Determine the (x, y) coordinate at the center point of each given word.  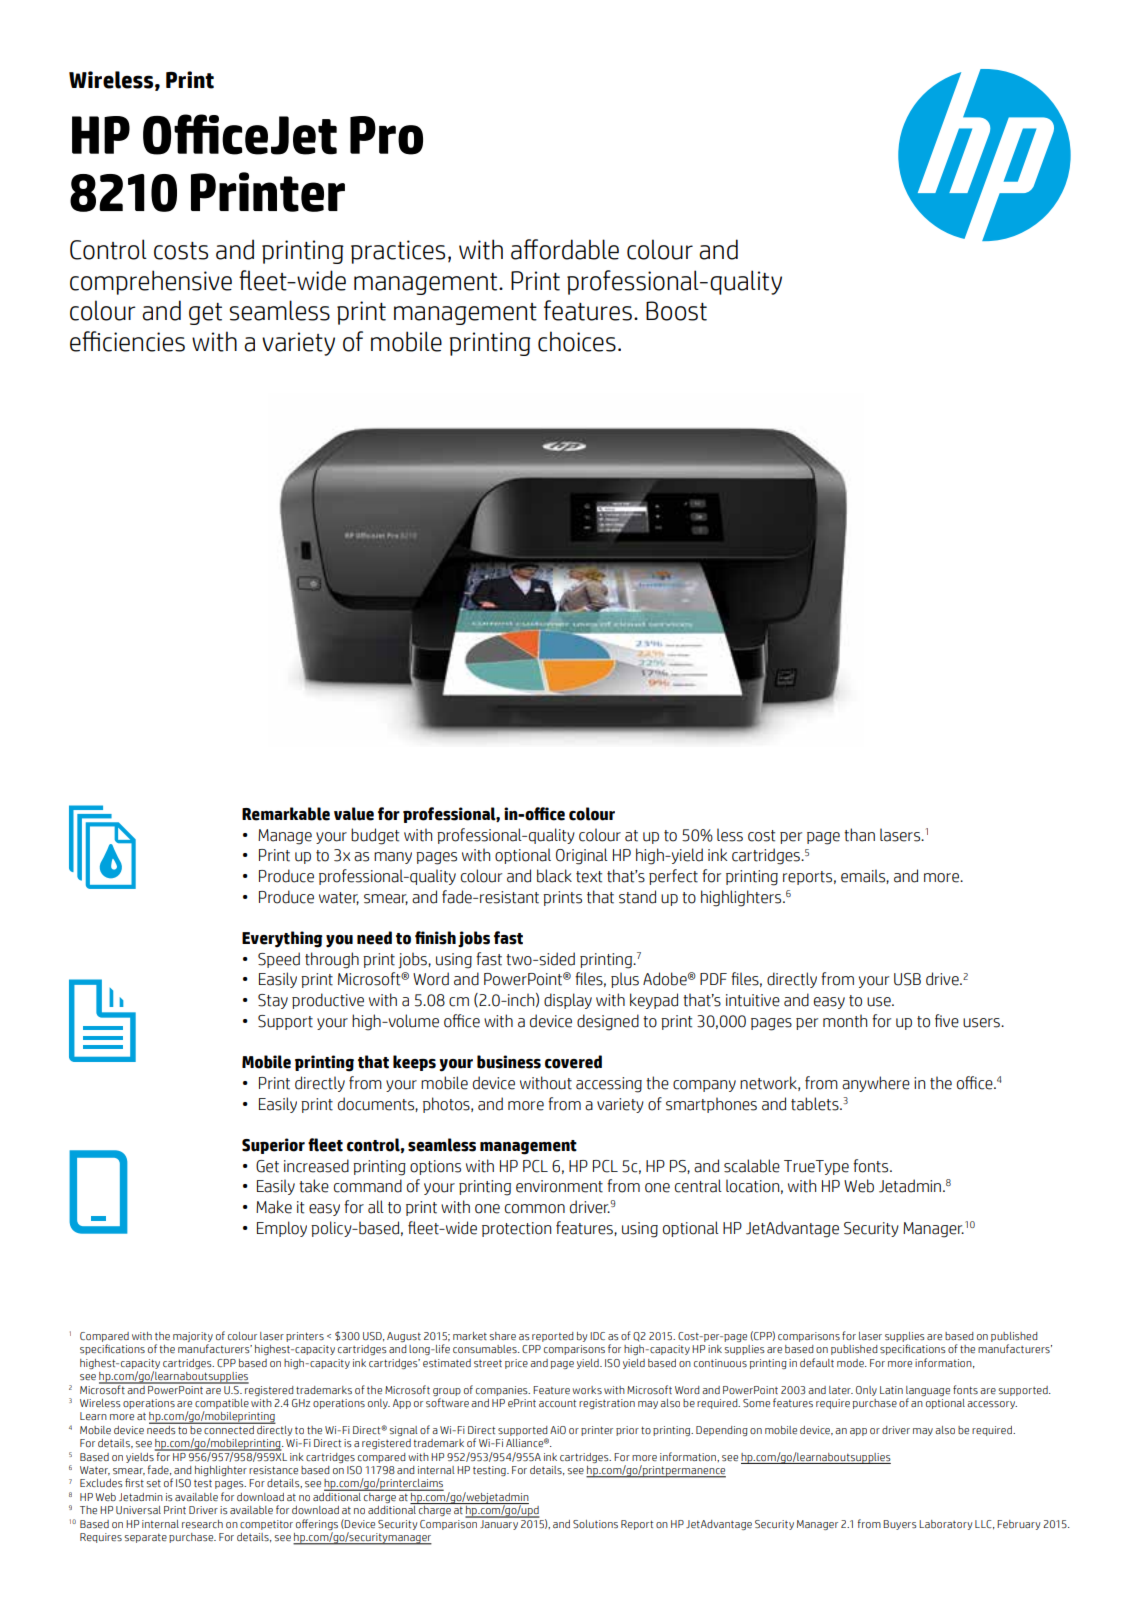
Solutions (595, 1524)
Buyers (900, 1525)
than (859, 835)
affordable (565, 249)
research (202, 1524)
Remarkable (286, 814)
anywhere (876, 1084)
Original (582, 856)
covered (573, 1062)
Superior (273, 1146)
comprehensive (151, 282)
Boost (676, 311)
